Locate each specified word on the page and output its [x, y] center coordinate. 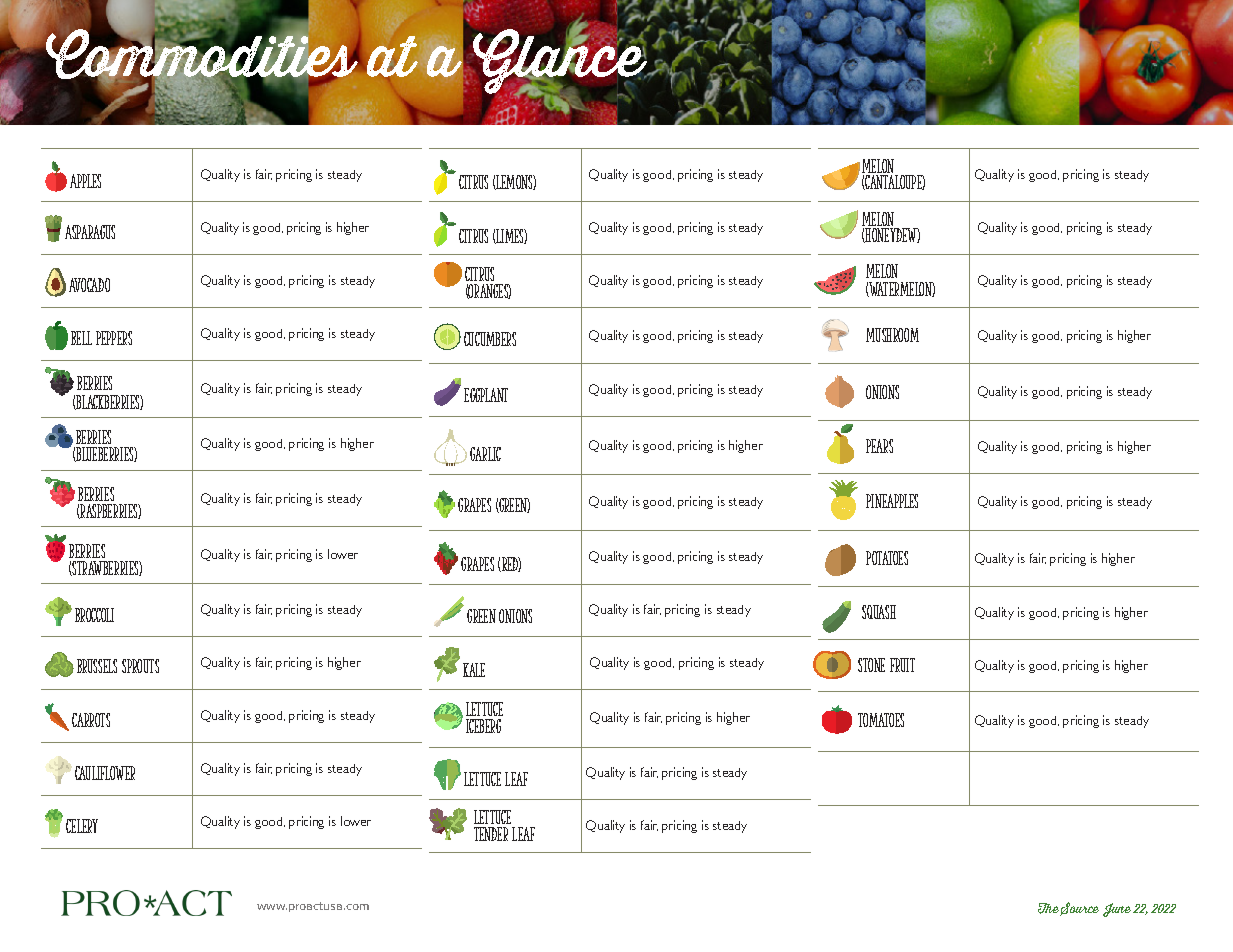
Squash [879, 612]
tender [491, 834]
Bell [81, 338]
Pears [879, 446]
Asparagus [90, 232]
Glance [561, 61]
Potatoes [887, 558]
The [1049, 909]
